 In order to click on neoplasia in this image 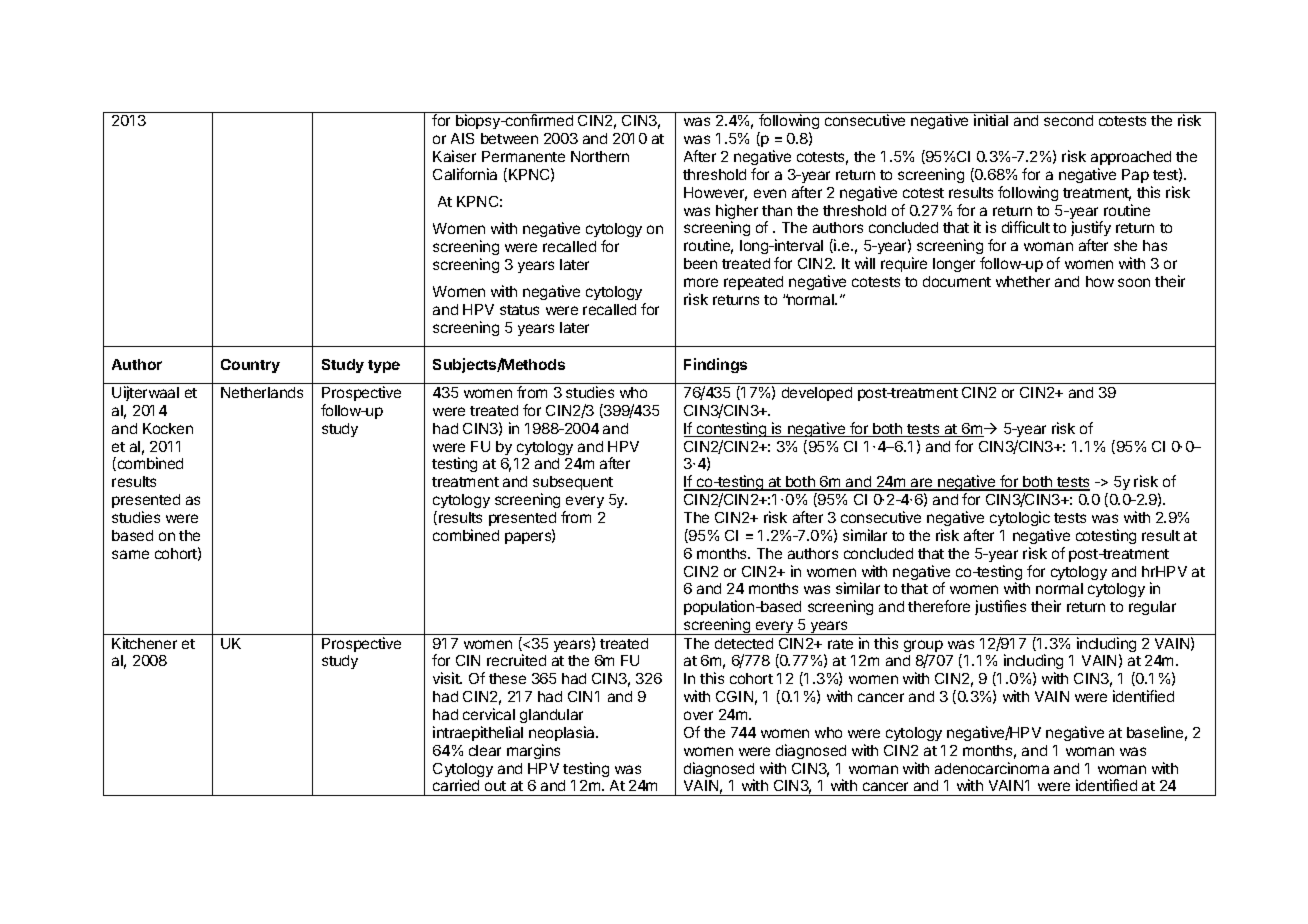, I will do `click(563, 733)`.
